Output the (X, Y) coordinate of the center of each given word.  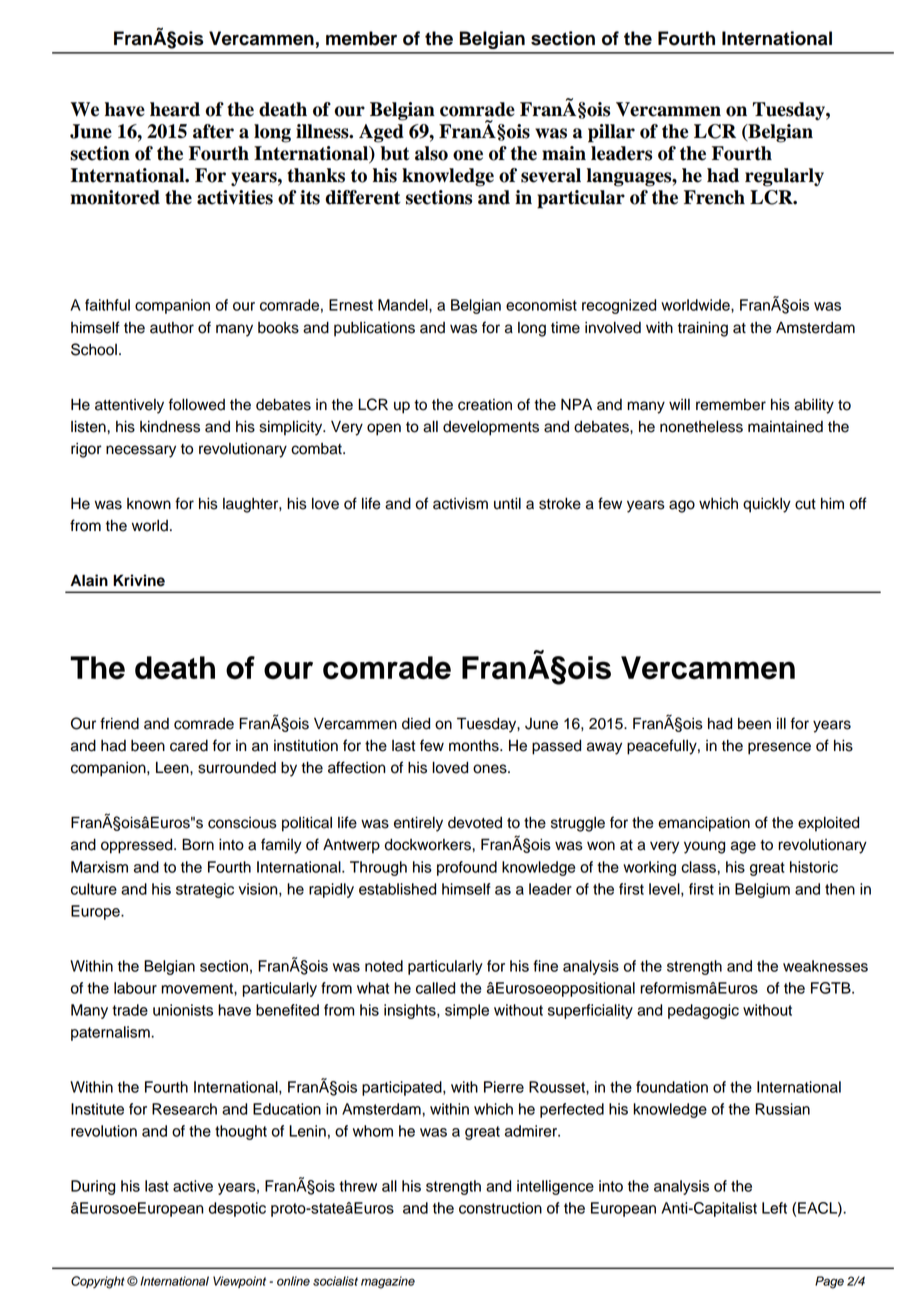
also (431, 153)
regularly (784, 177)
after (213, 131)
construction (500, 1208)
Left (774, 1208)
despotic (237, 1209)
